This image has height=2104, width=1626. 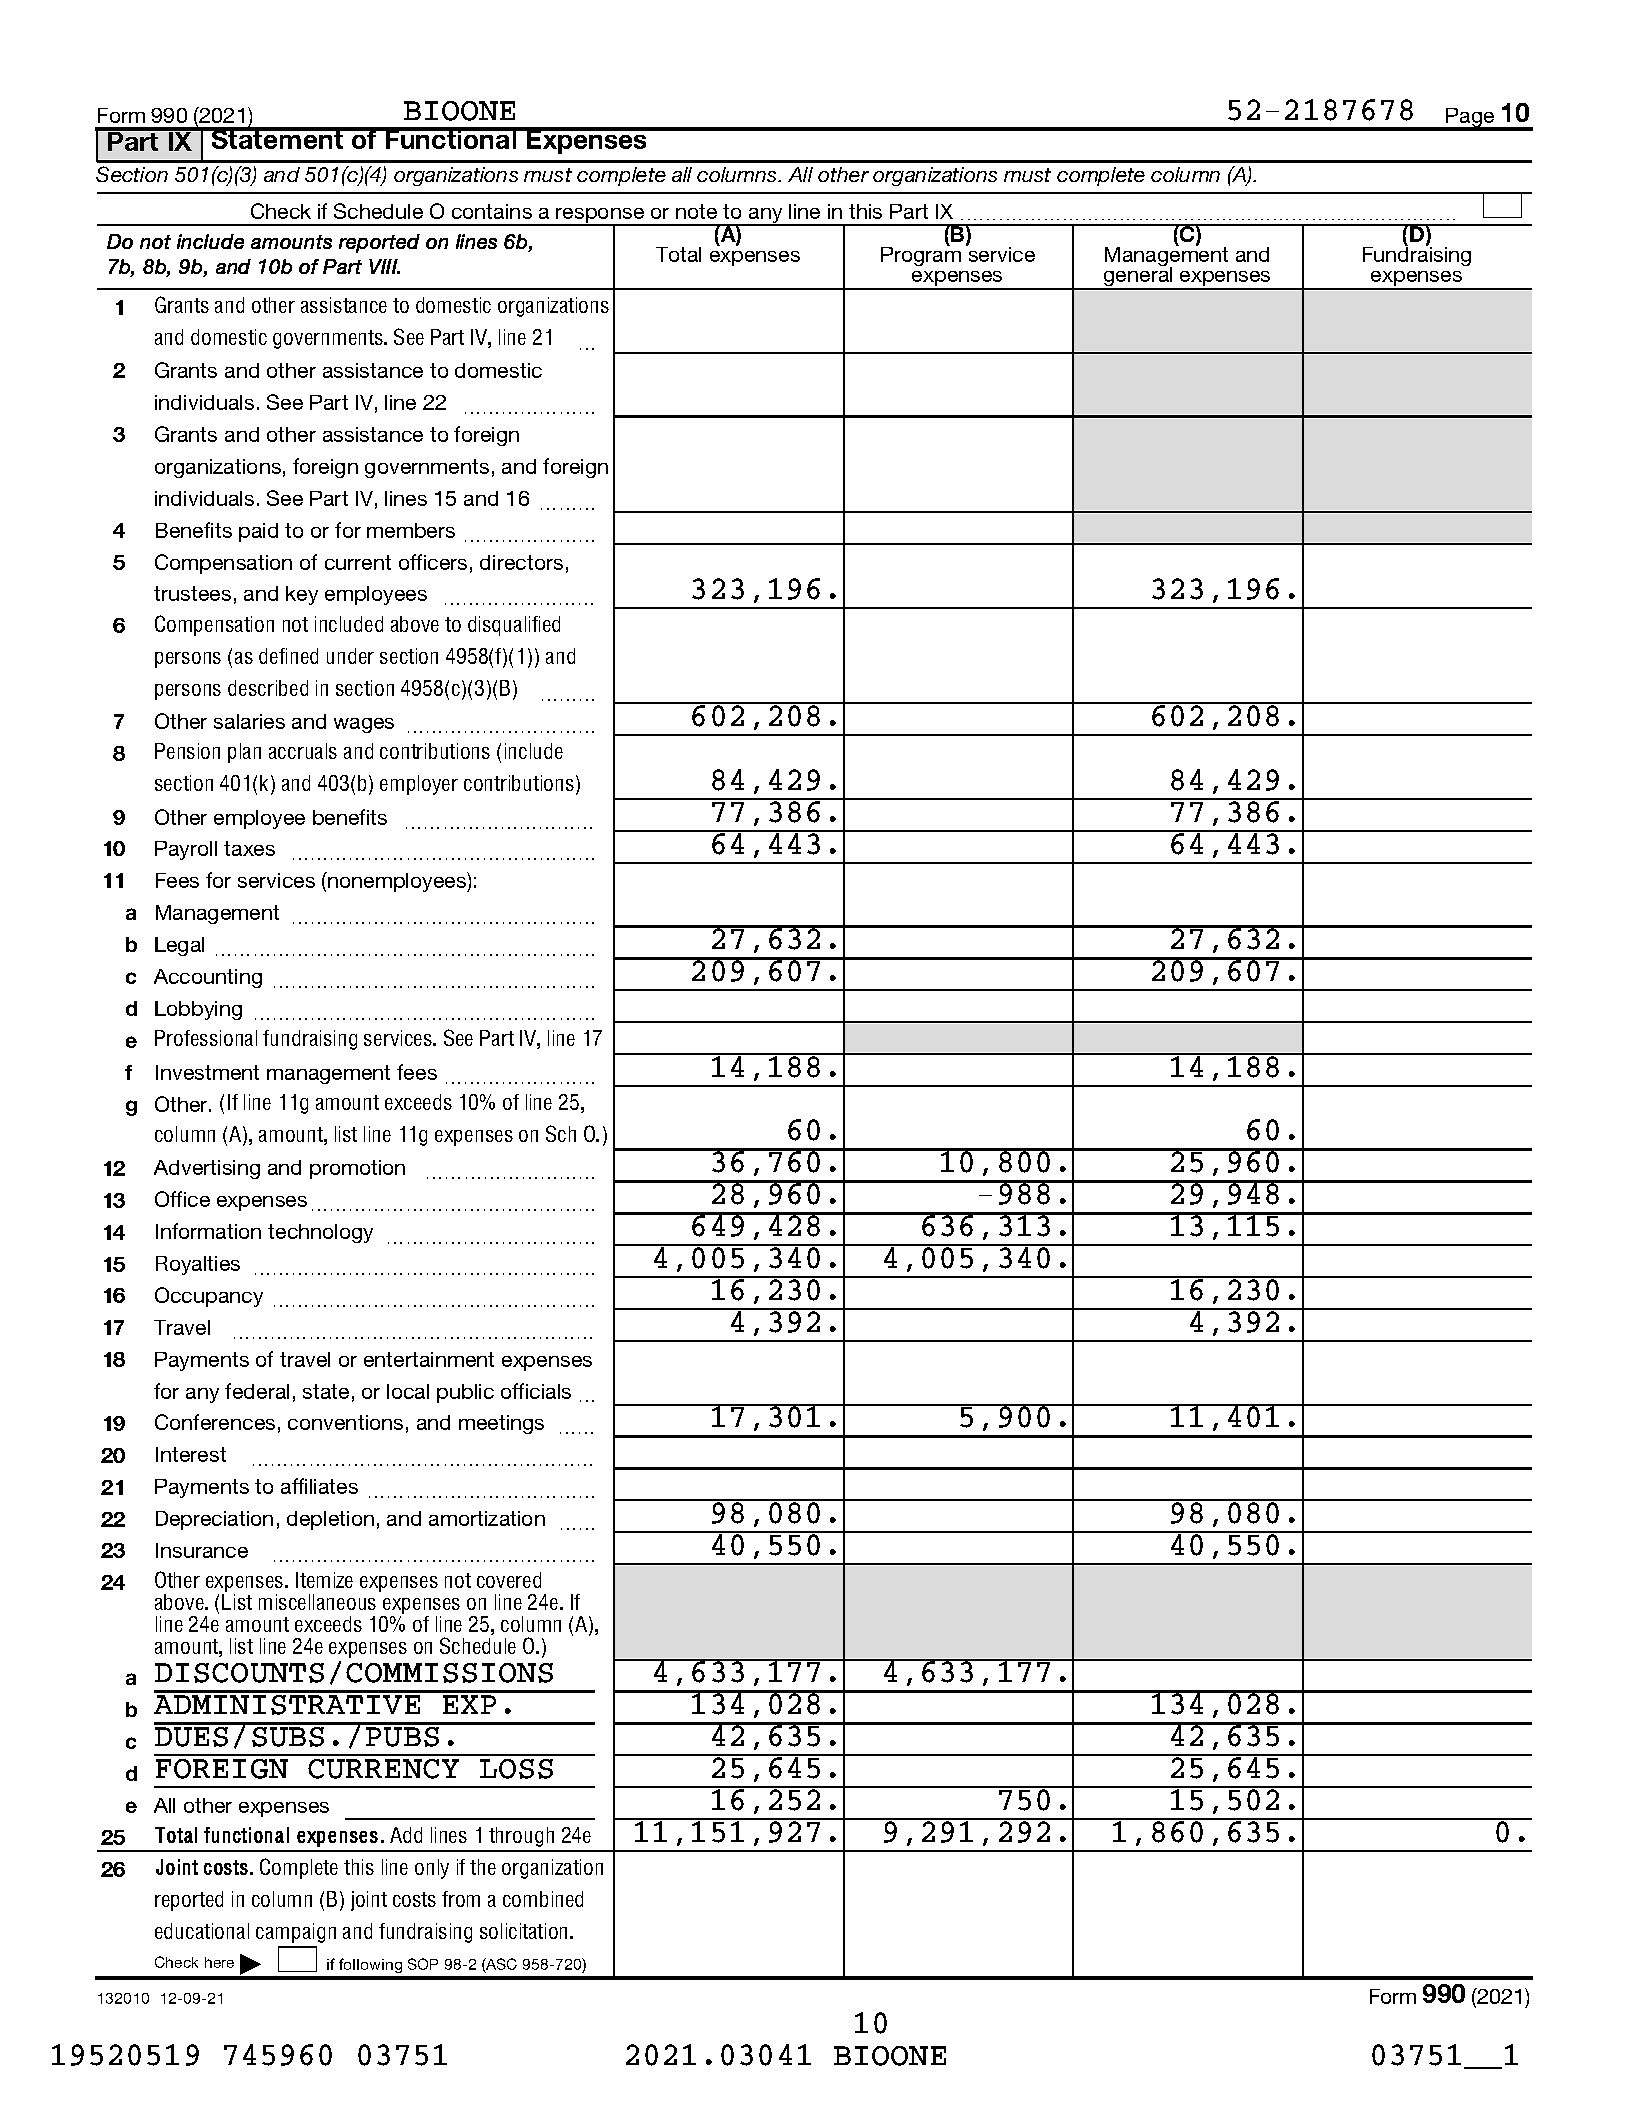 What do you see at coordinates (384, 266) in the image?
I see `VIII` at bounding box center [384, 266].
